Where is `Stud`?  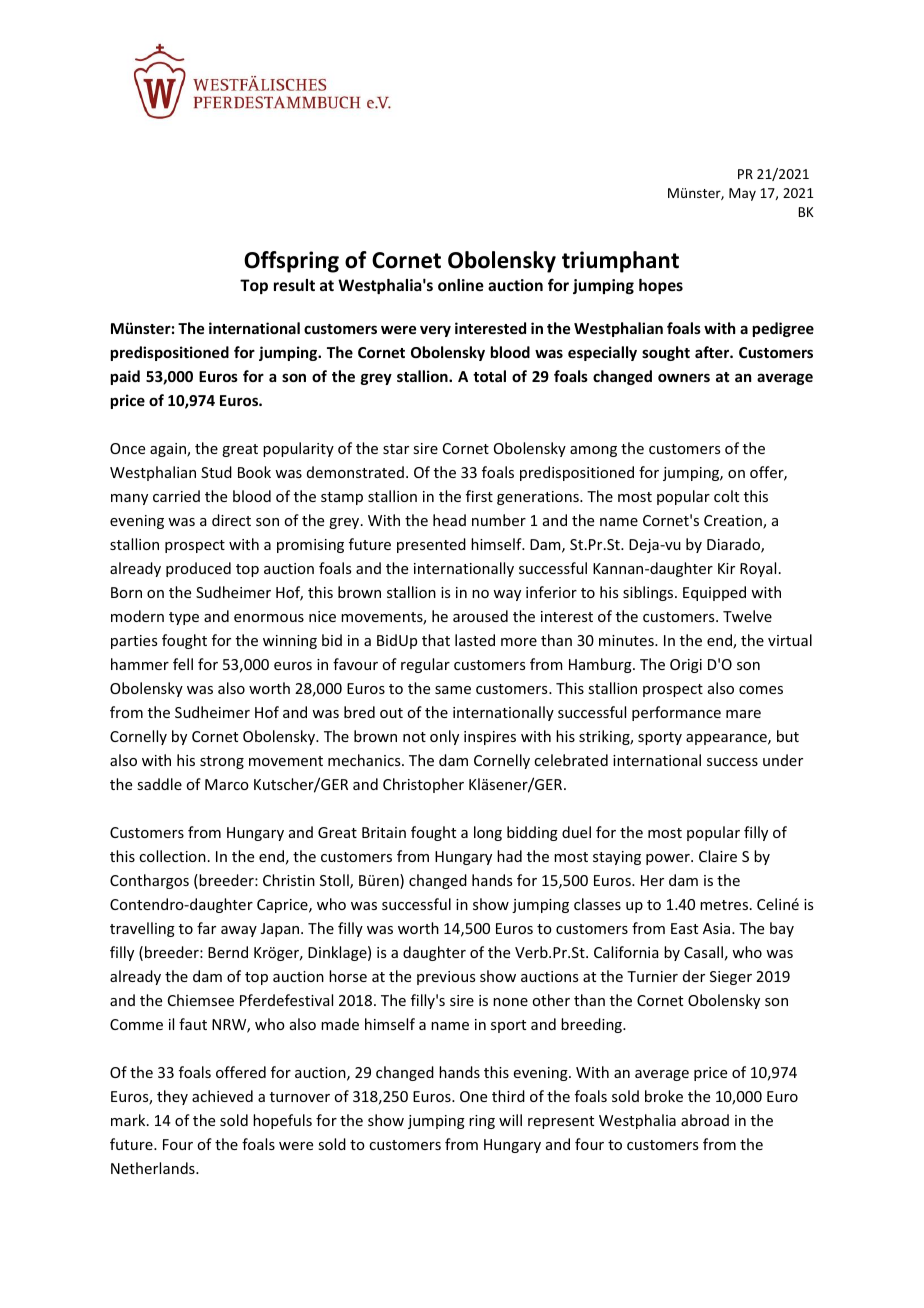 Stud is located at coordinates (216, 472).
